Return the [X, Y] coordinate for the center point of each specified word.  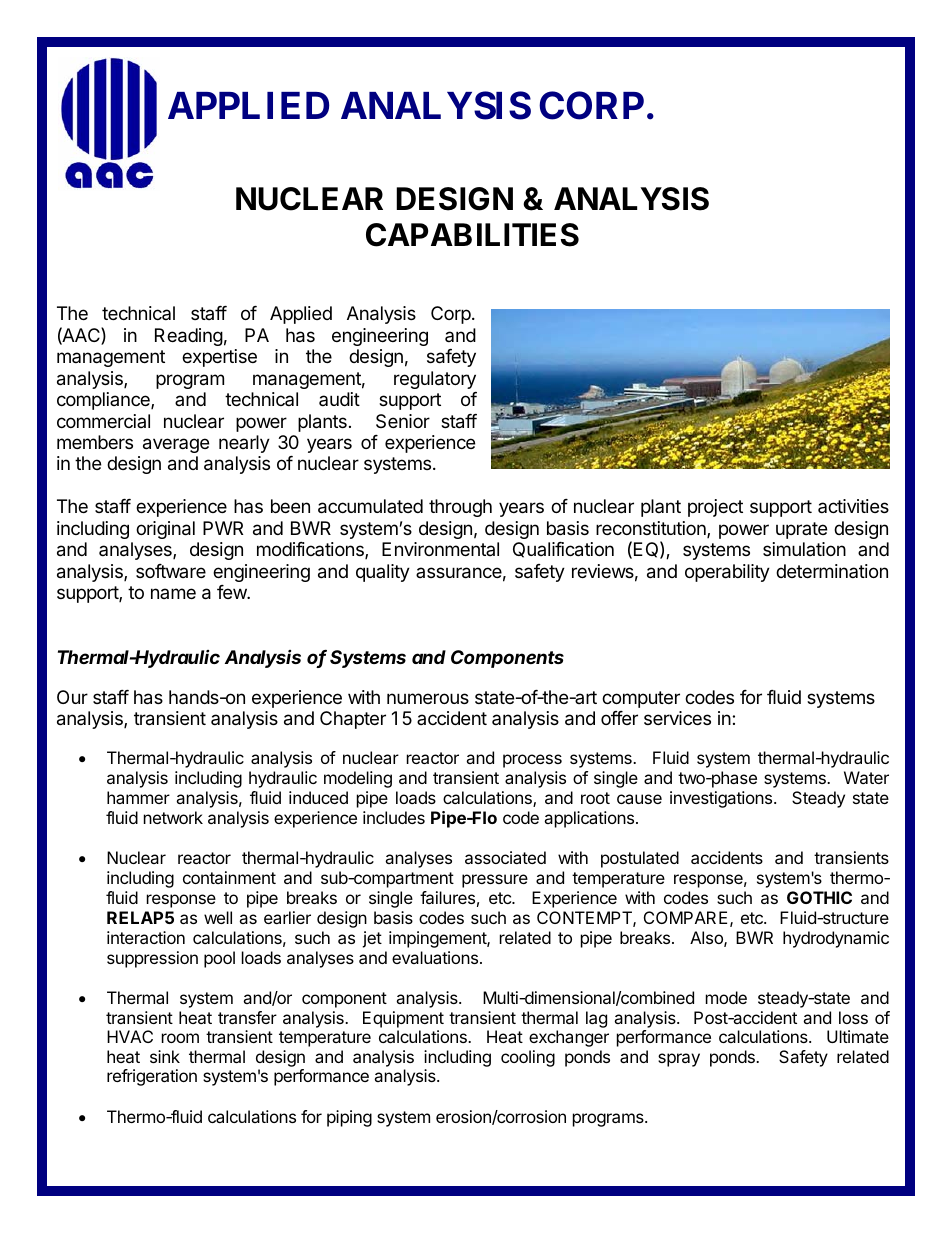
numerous [428, 698]
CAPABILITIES [472, 235]
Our [72, 697]
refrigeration [152, 1077]
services [677, 718]
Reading [189, 337]
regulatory [435, 380]
